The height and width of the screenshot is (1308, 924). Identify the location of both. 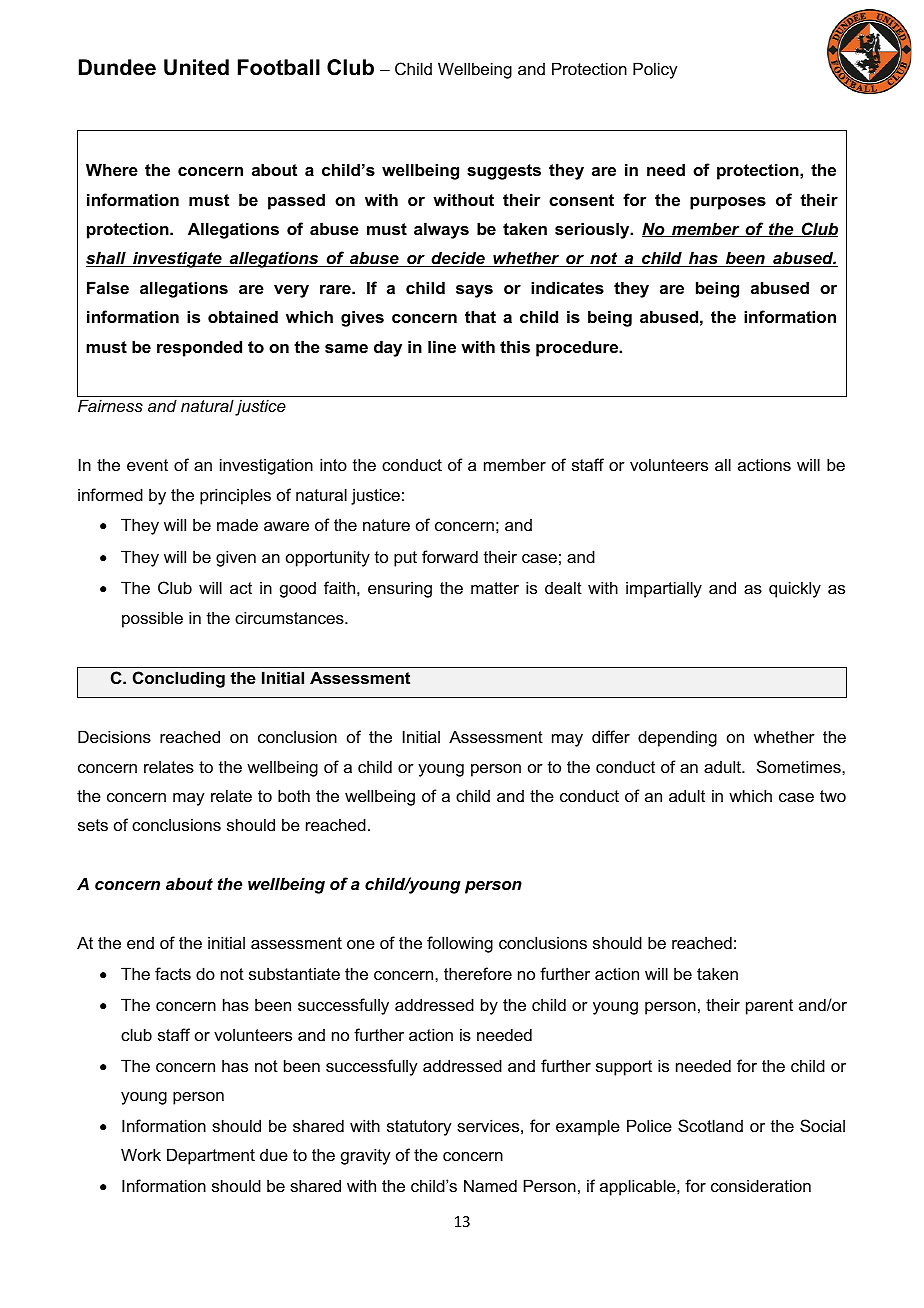
(294, 795).
